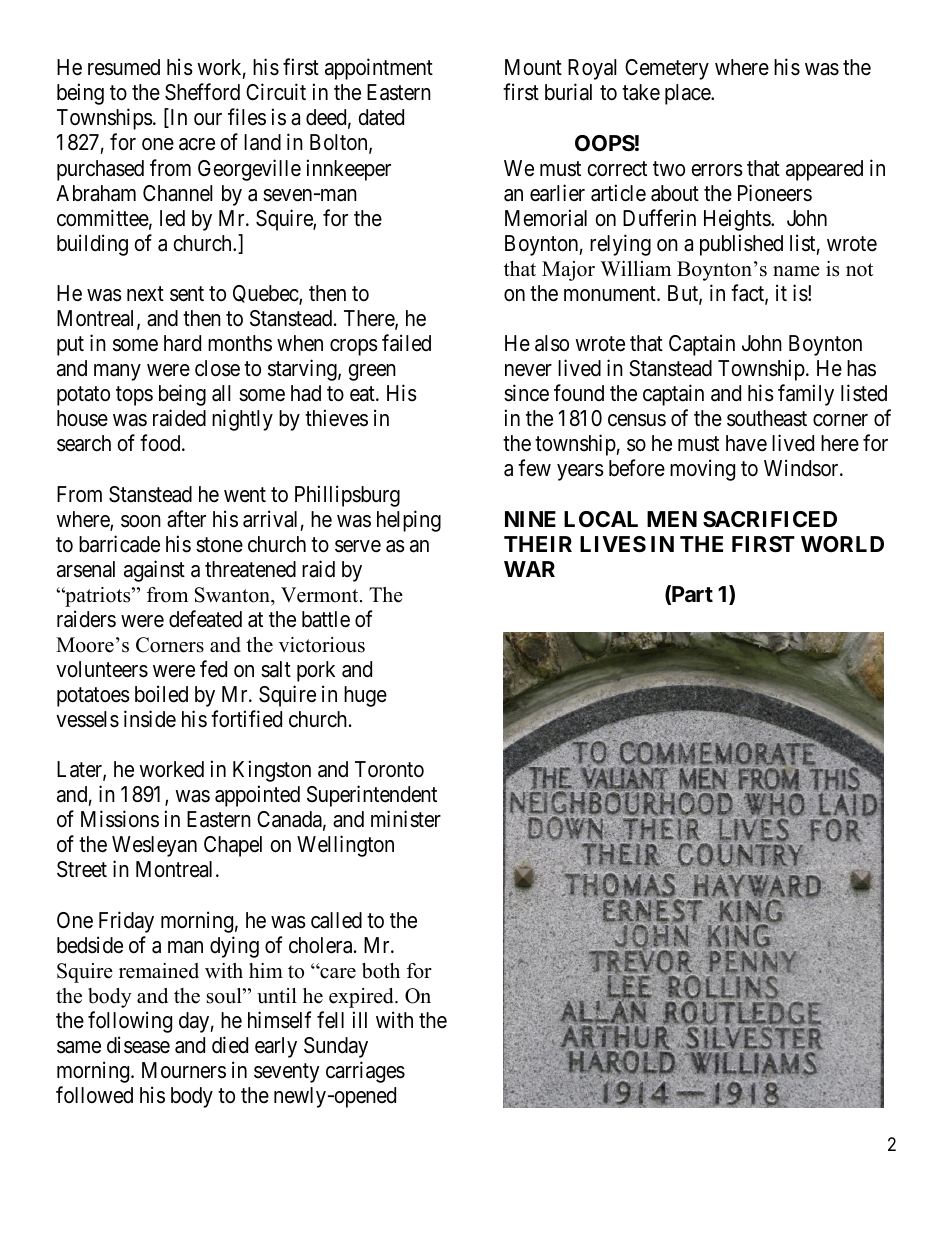 Image resolution: width=952 pixels, height=1233 pixels. Describe the element at coordinates (154, 571) in the screenshot. I see `against` at that location.
